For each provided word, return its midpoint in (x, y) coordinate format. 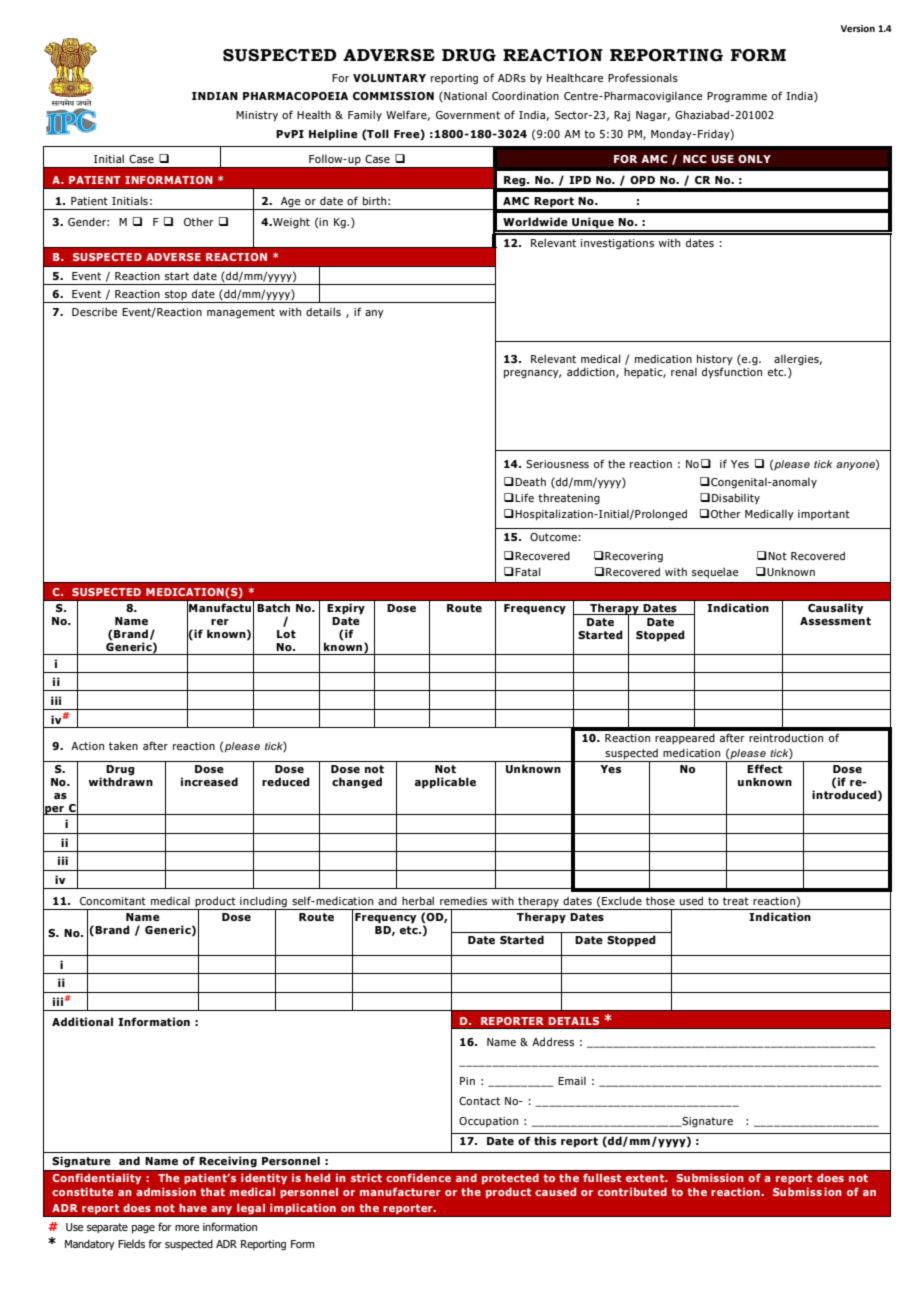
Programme (737, 97)
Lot (286, 634)
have (193, 1207)
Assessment (835, 621)
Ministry (257, 116)
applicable (445, 783)
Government (468, 115)
